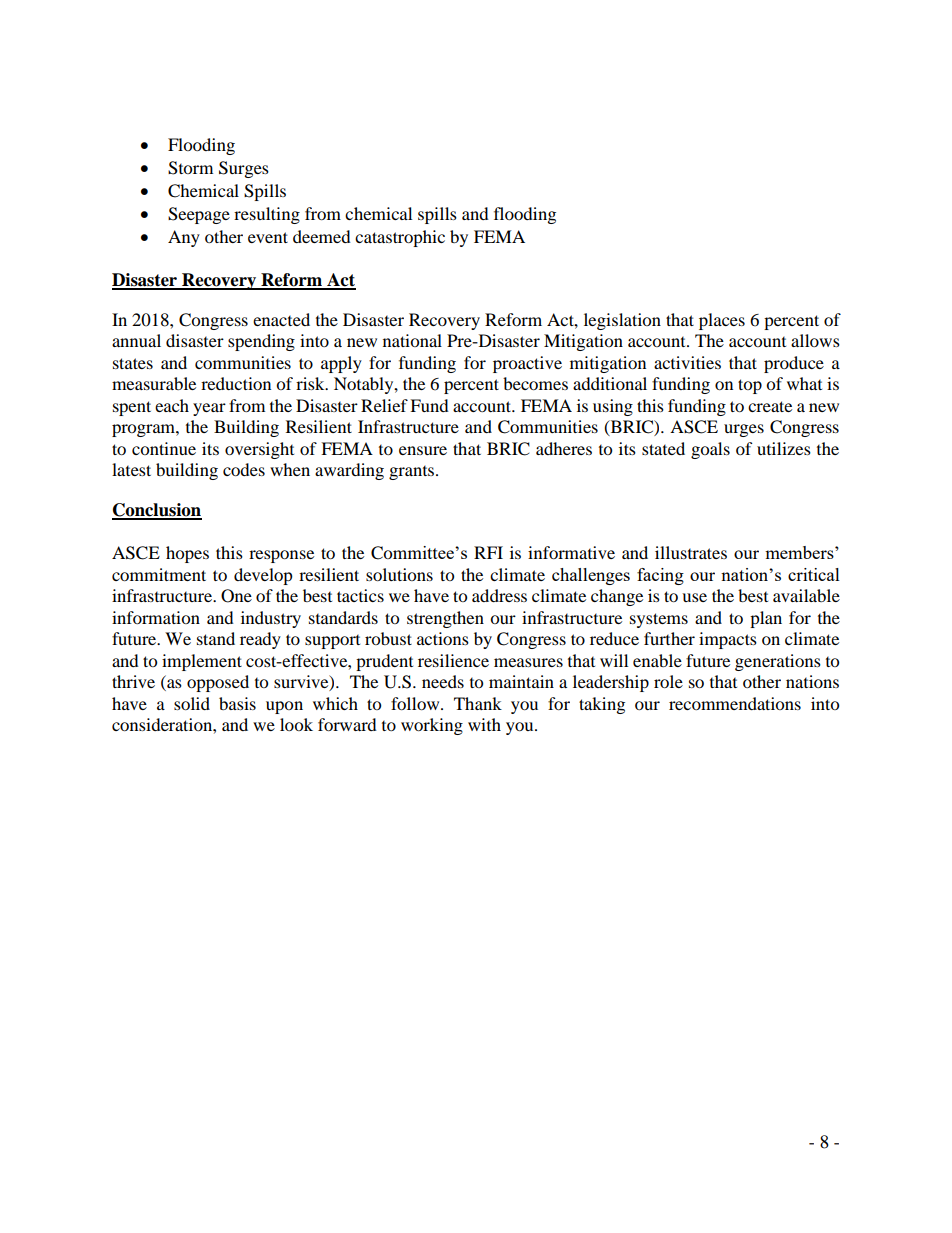 Image resolution: width=952 pixels, height=1233 pixels. What do you see at coordinates (527, 364) in the page?
I see `proactive` at bounding box center [527, 364].
